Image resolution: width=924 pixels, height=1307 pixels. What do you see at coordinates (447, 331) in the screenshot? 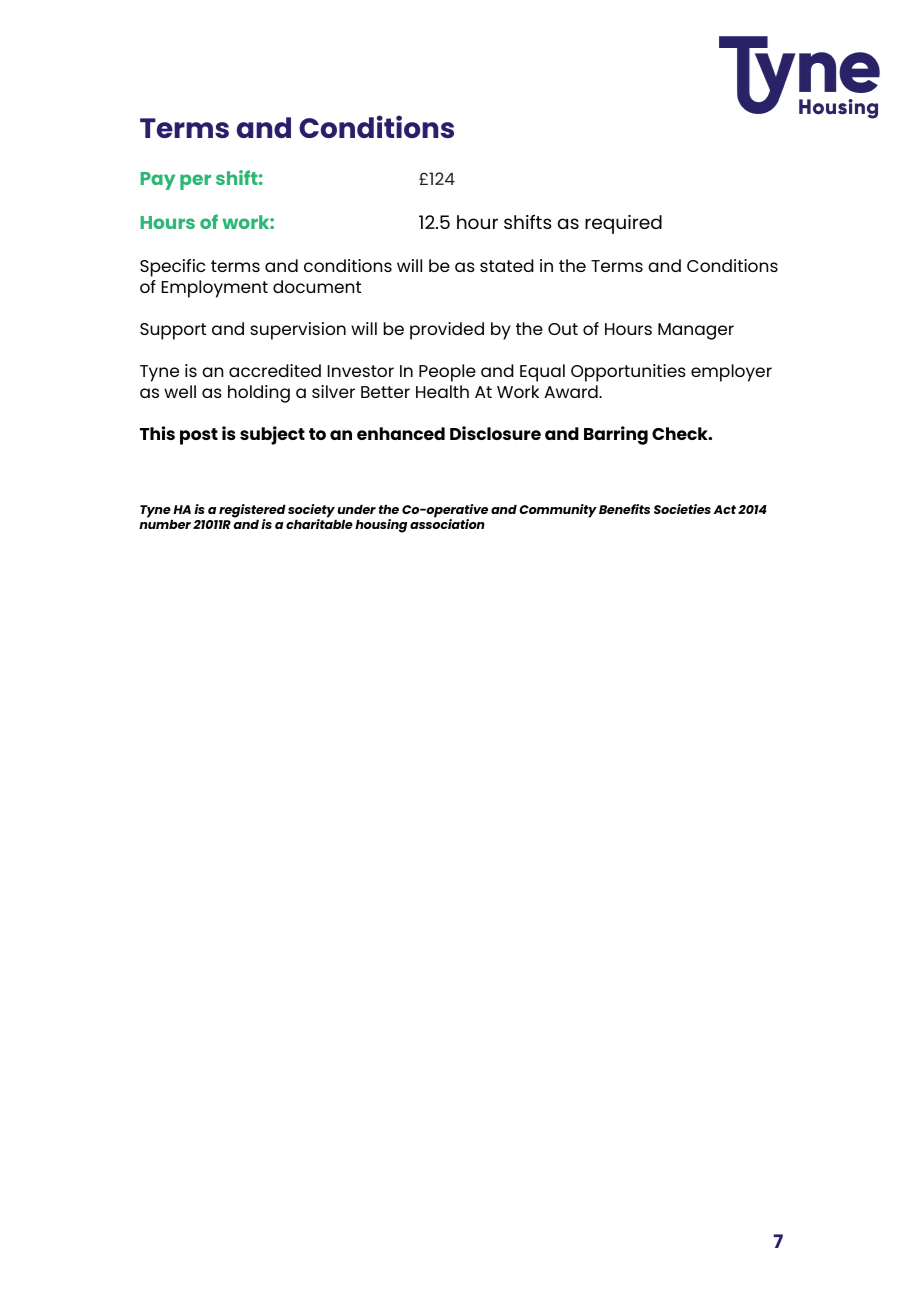
I see `provided` at bounding box center [447, 331].
